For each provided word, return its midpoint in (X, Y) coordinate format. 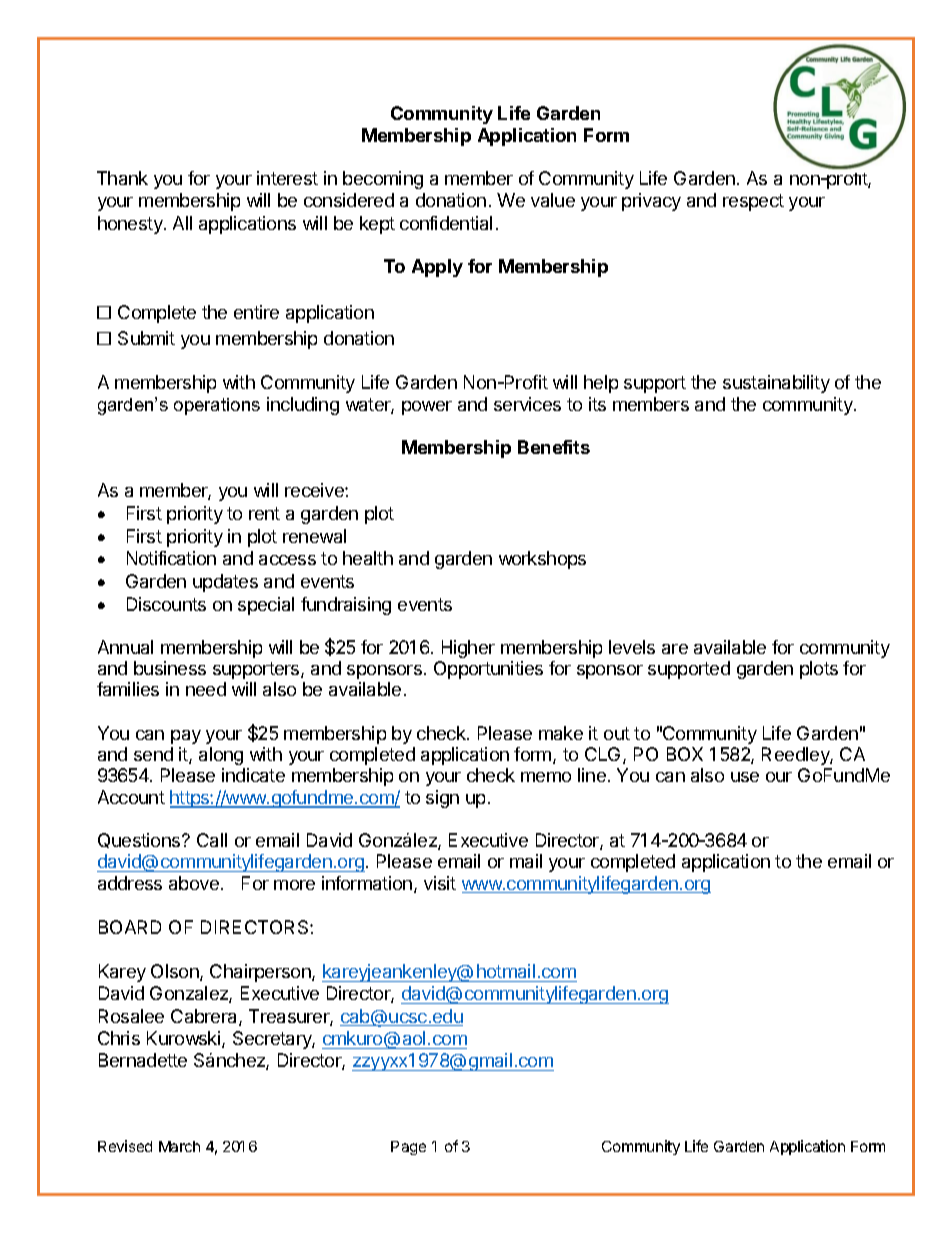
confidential (446, 223)
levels (632, 647)
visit (440, 883)
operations (217, 406)
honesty (131, 225)
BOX (685, 754)
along (221, 756)
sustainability (776, 384)
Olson (176, 972)
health (368, 558)
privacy (651, 202)
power (427, 408)
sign (442, 799)
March (179, 1146)
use (745, 777)
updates (225, 583)
